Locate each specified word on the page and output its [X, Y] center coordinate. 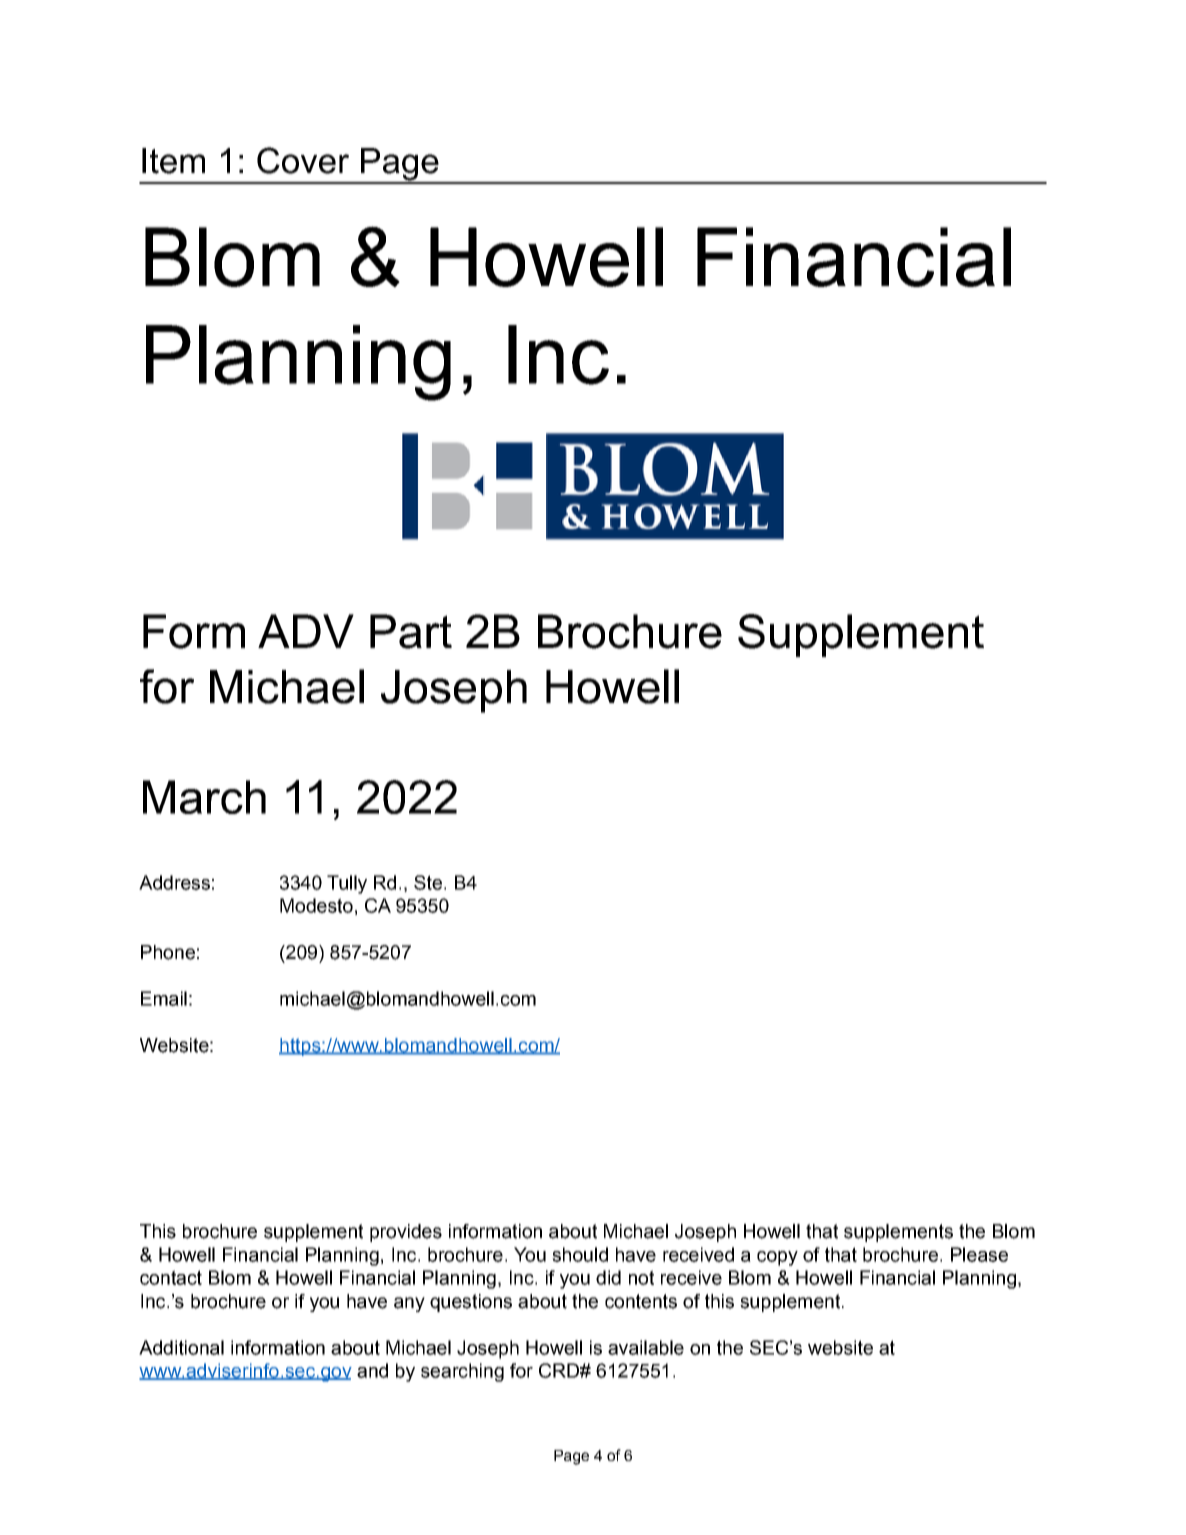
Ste [428, 882]
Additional [181, 1347]
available [646, 1347]
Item [173, 161]
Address [174, 882]
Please [979, 1254]
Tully [347, 884]
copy [777, 1258]
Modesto [316, 905]
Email [164, 998]
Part [411, 631]
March [204, 797]
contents [641, 1301]
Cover [303, 160]
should [580, 1254]
